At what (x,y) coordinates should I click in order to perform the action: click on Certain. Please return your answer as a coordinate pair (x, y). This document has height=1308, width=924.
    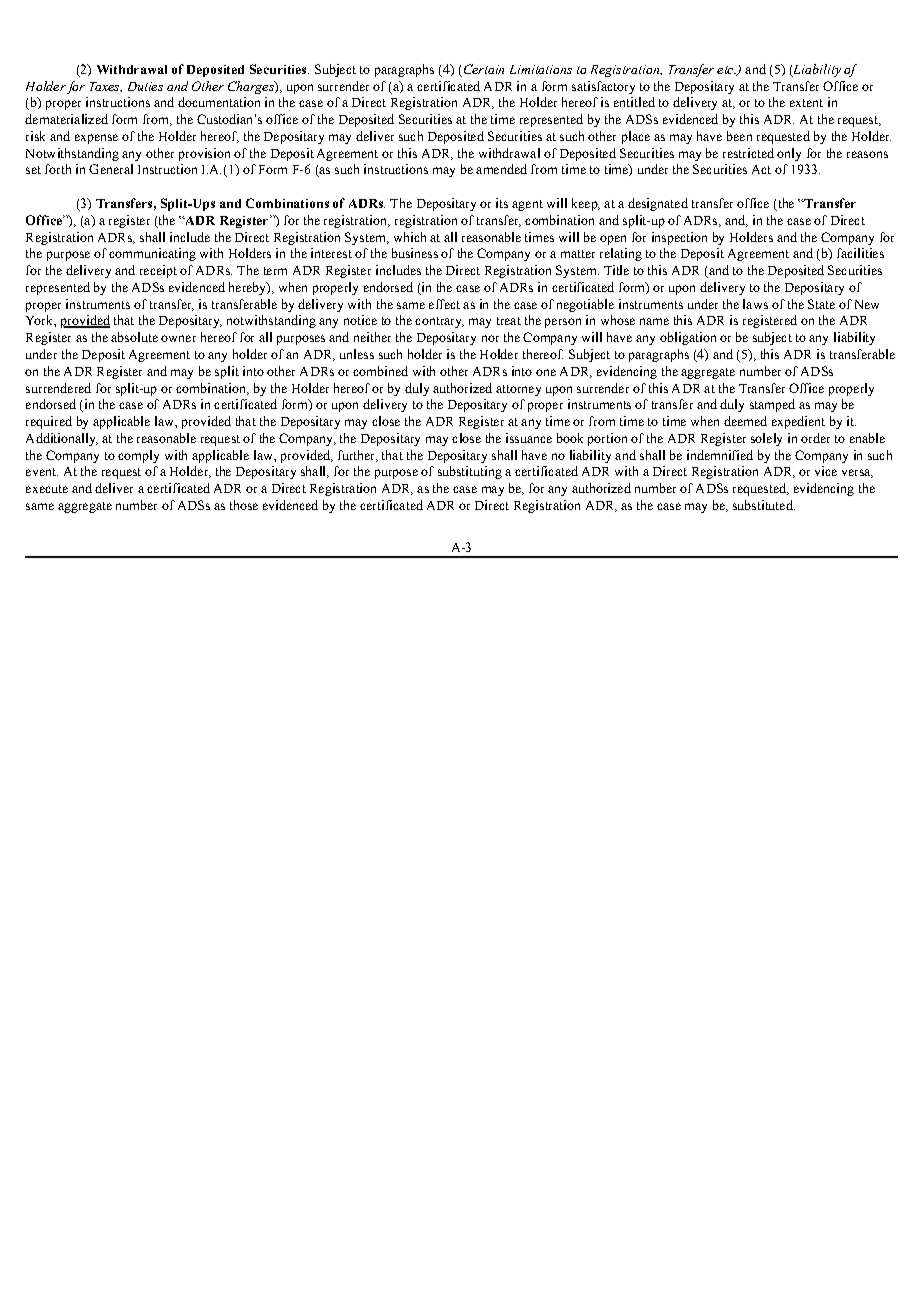
    Looking at the image, I should click on (484, 69).
